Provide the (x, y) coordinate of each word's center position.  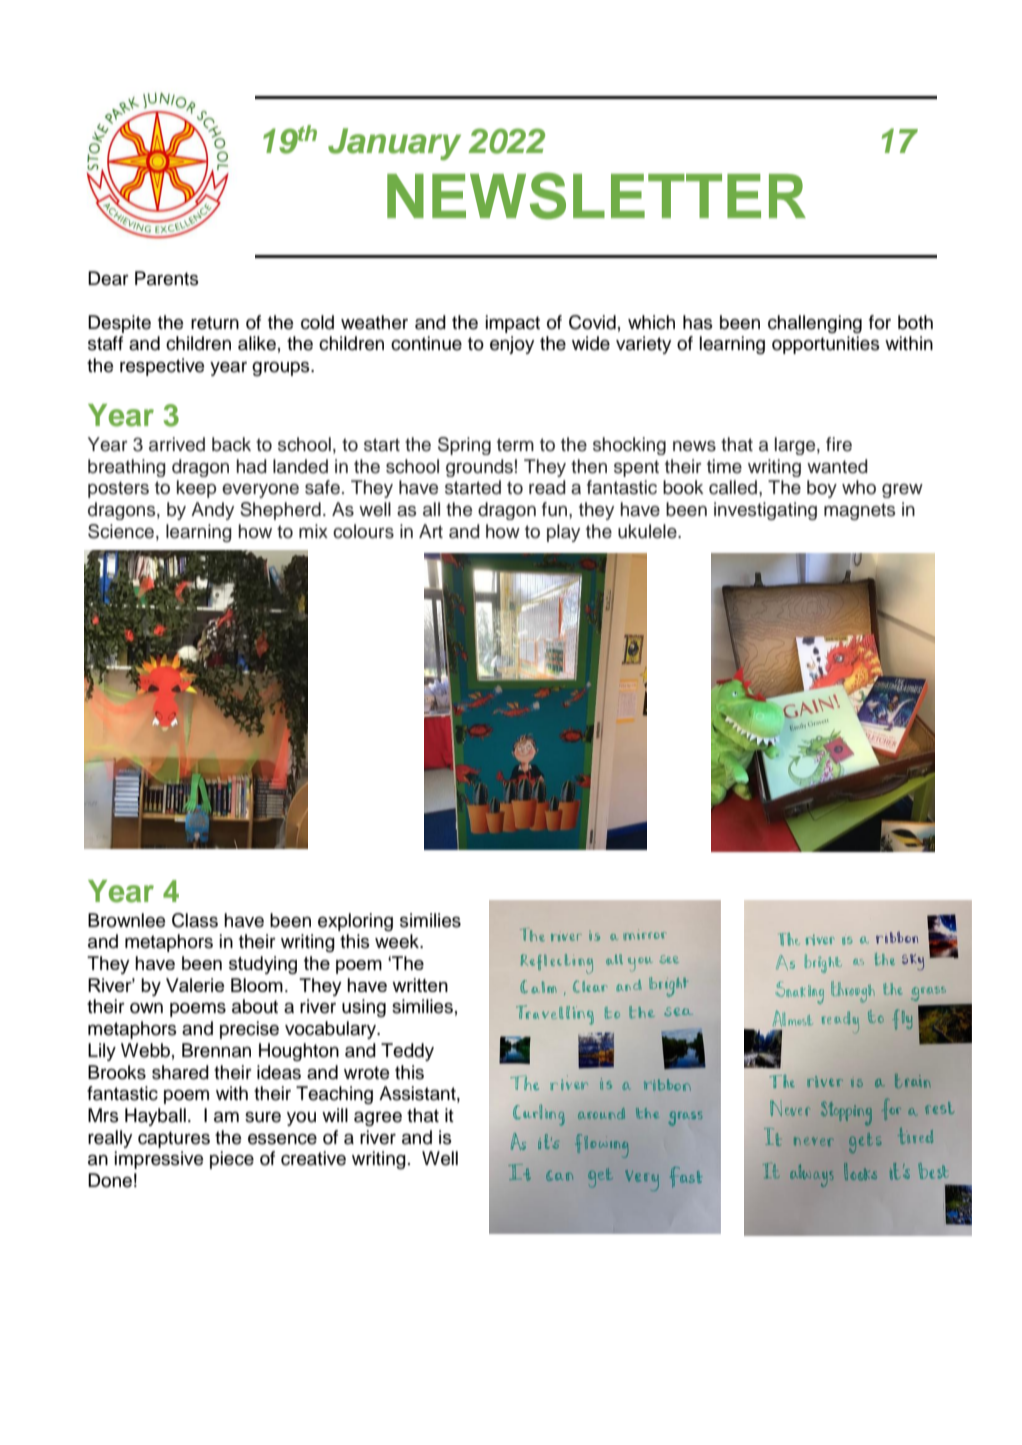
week (398, 941)
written (420, 985)
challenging (815, 324)
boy (822, 489)
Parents (167, 278)
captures (174, 1139)
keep (196, 489)
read (547, 487)
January (394, 144)
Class (195, 920)
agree (378, 1119)
